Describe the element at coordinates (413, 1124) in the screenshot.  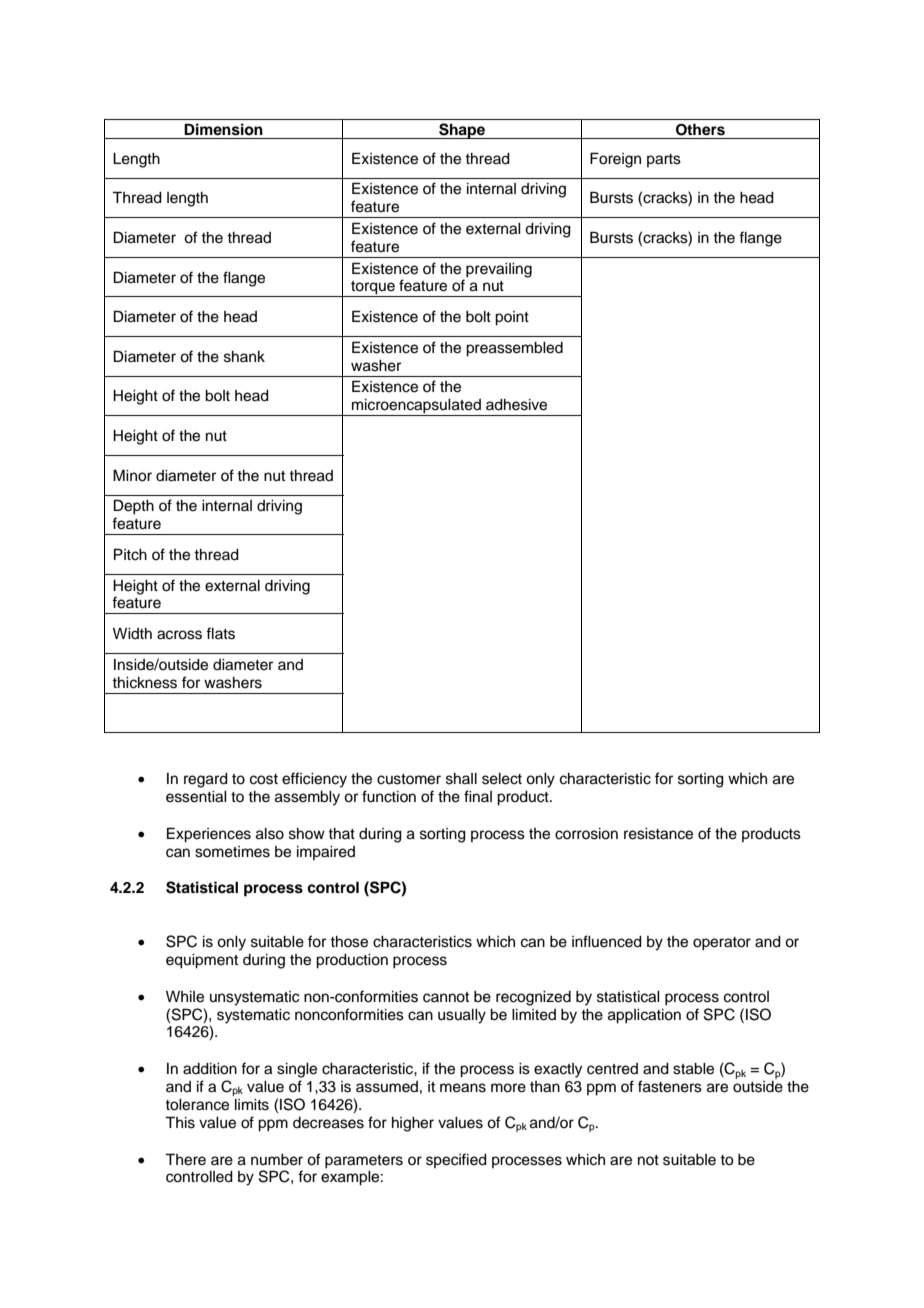
I see `higher` at that location.
